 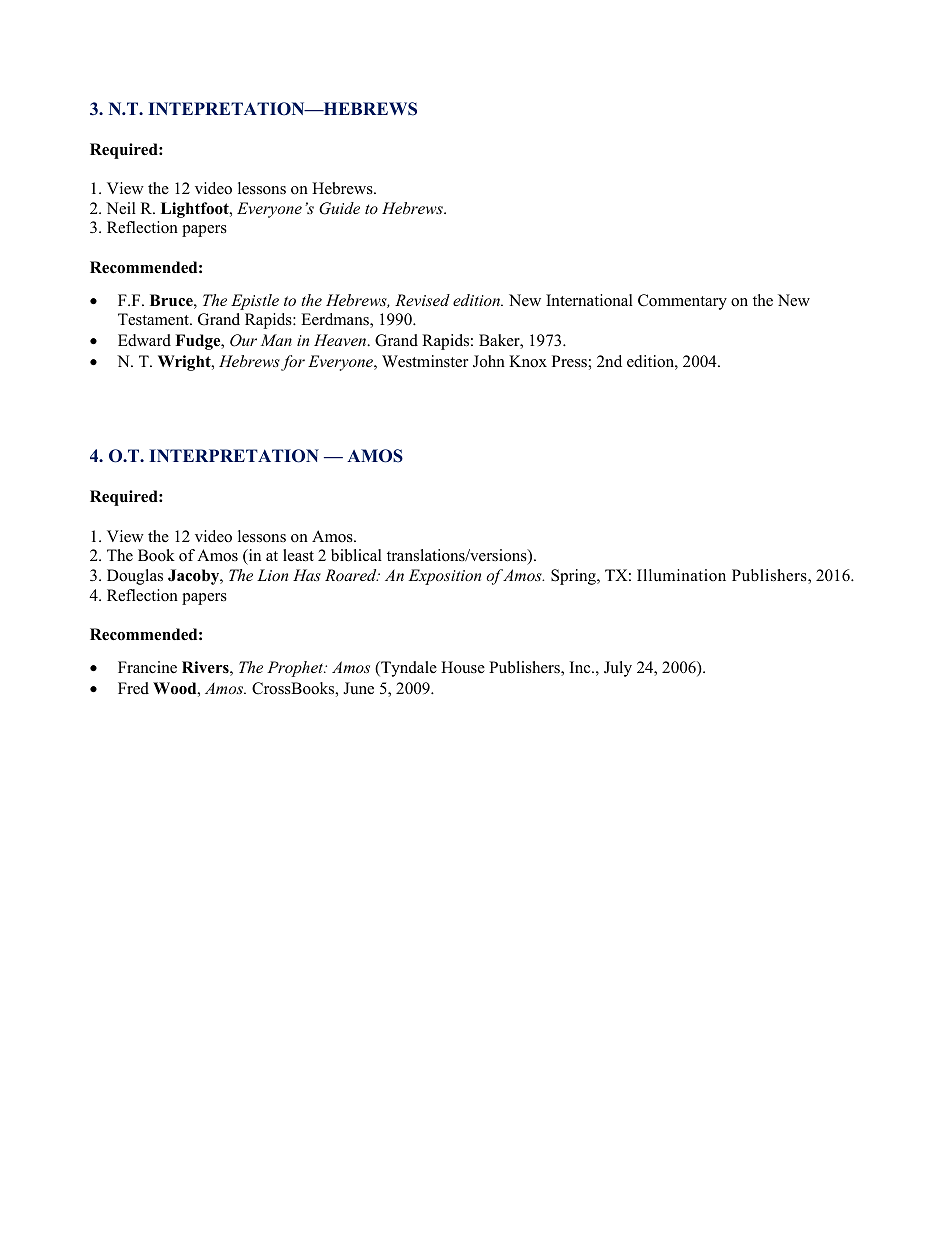 I want to click on INTERPRETATION, so click(x=234, y=456).
